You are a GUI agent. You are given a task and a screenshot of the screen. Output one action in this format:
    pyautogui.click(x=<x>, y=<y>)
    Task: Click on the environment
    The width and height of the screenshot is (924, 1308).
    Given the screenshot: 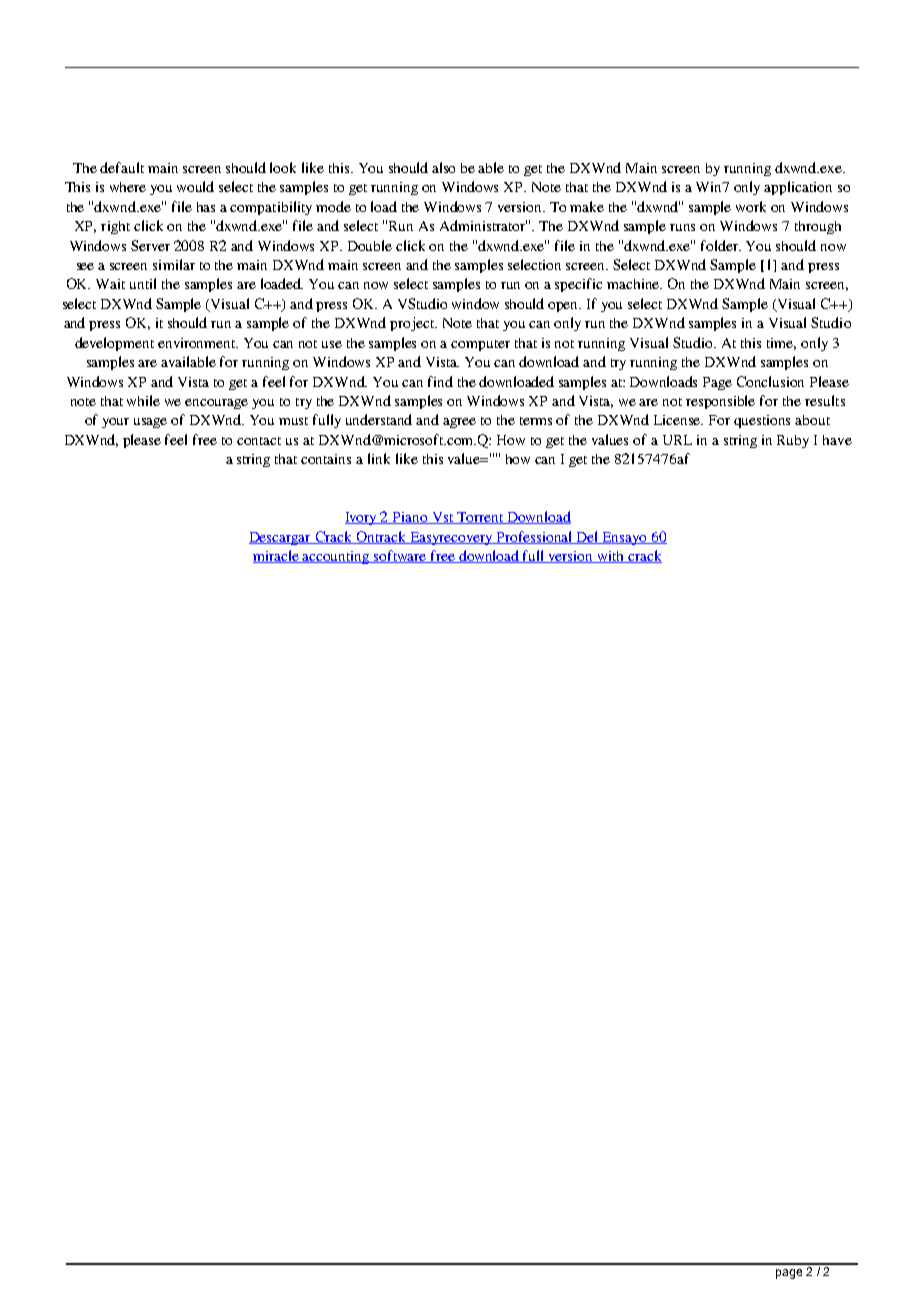 What is the action you would take?
    pyautogui.click(x=198, y=343)
